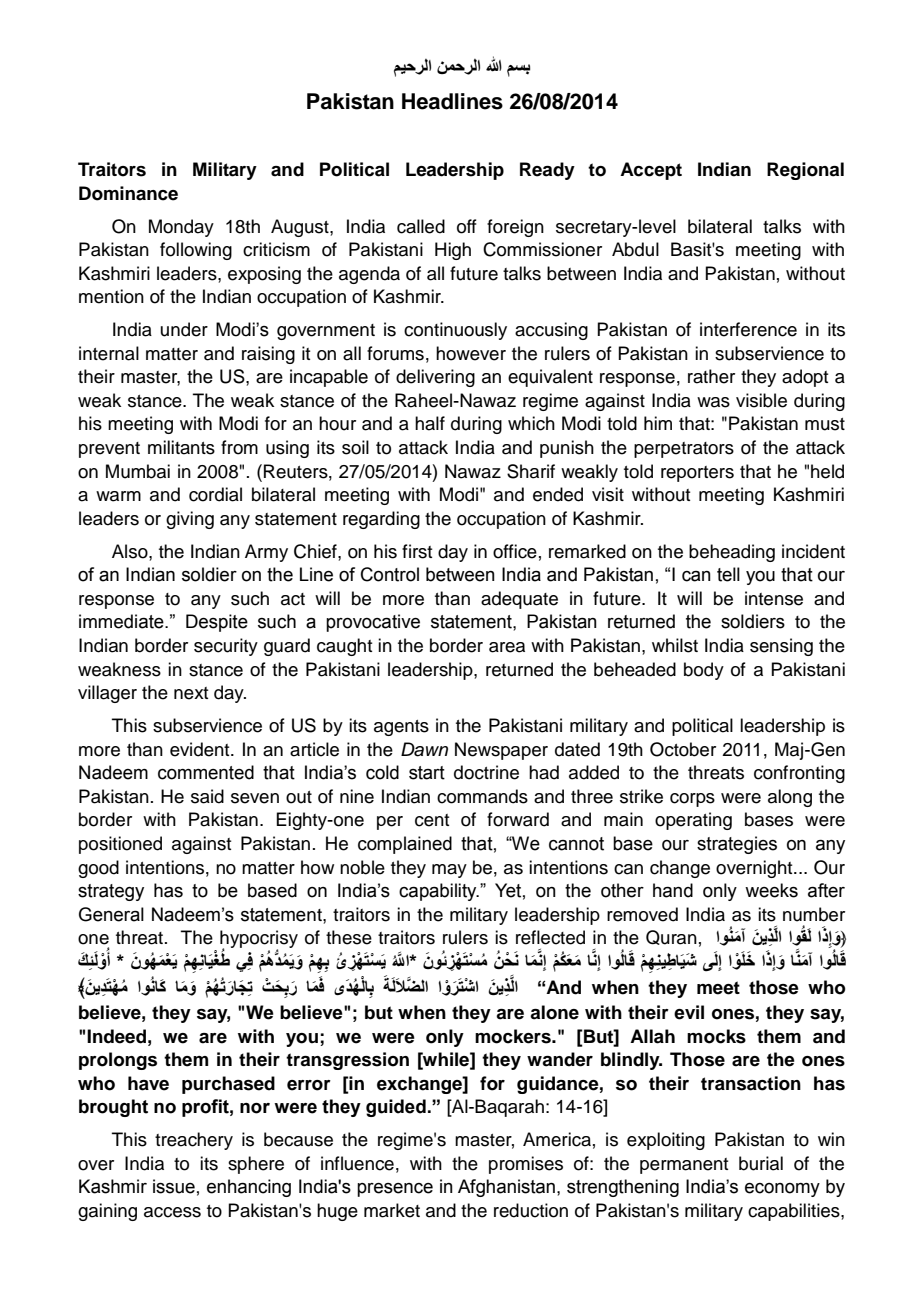 Image resolution: width=924 pixels, height=1308 pixels. What do you see at coordinates (671, 937) in the screenshot?
I see `Quran` at bounding box center [671, 937].
